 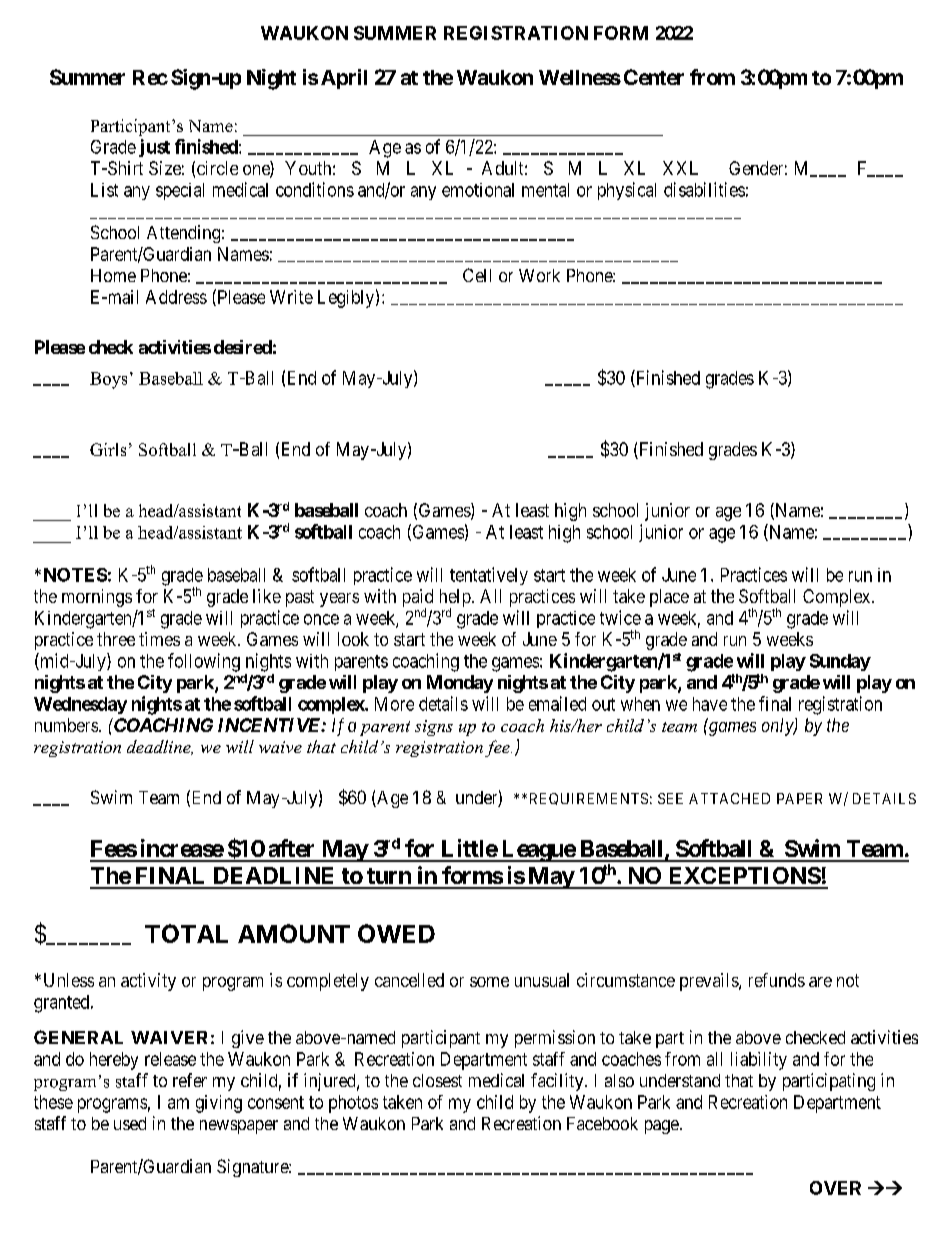 What do you see at coordinates (539, 275) in the image?
I see `Work` at bounding box center [539, 275].
